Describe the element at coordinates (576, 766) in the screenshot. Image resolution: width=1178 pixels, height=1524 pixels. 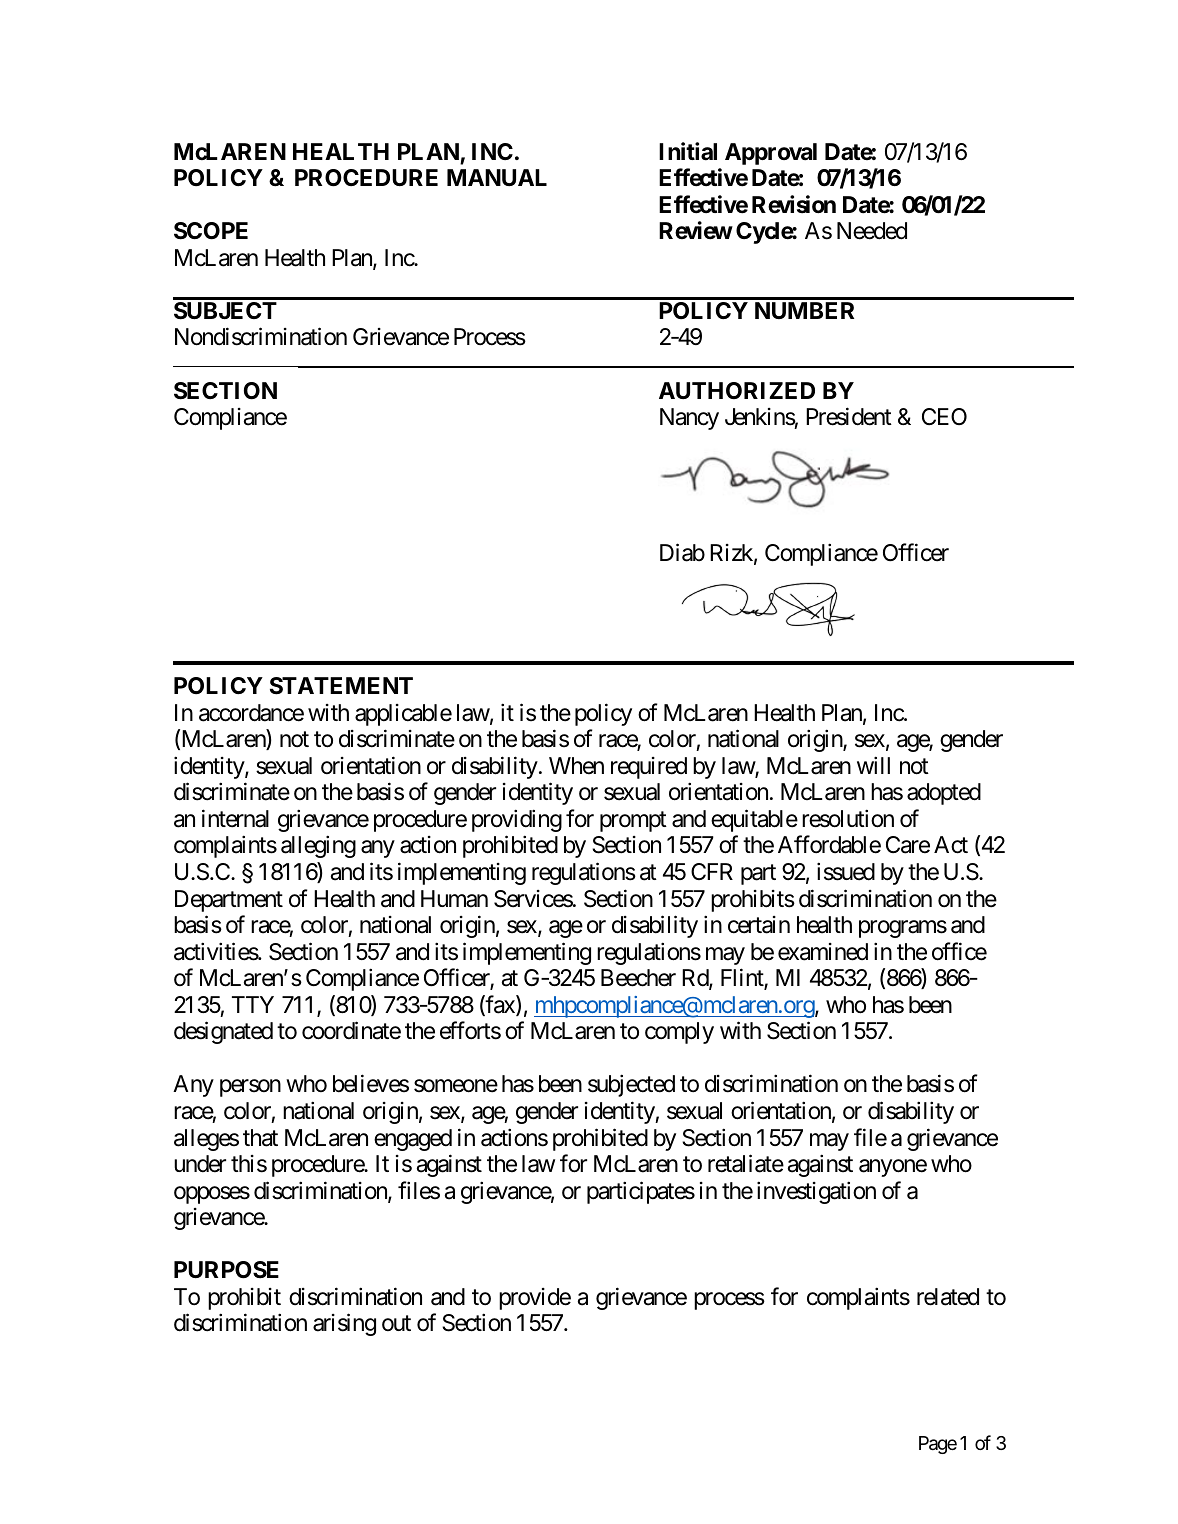
I see `When` at that location.
